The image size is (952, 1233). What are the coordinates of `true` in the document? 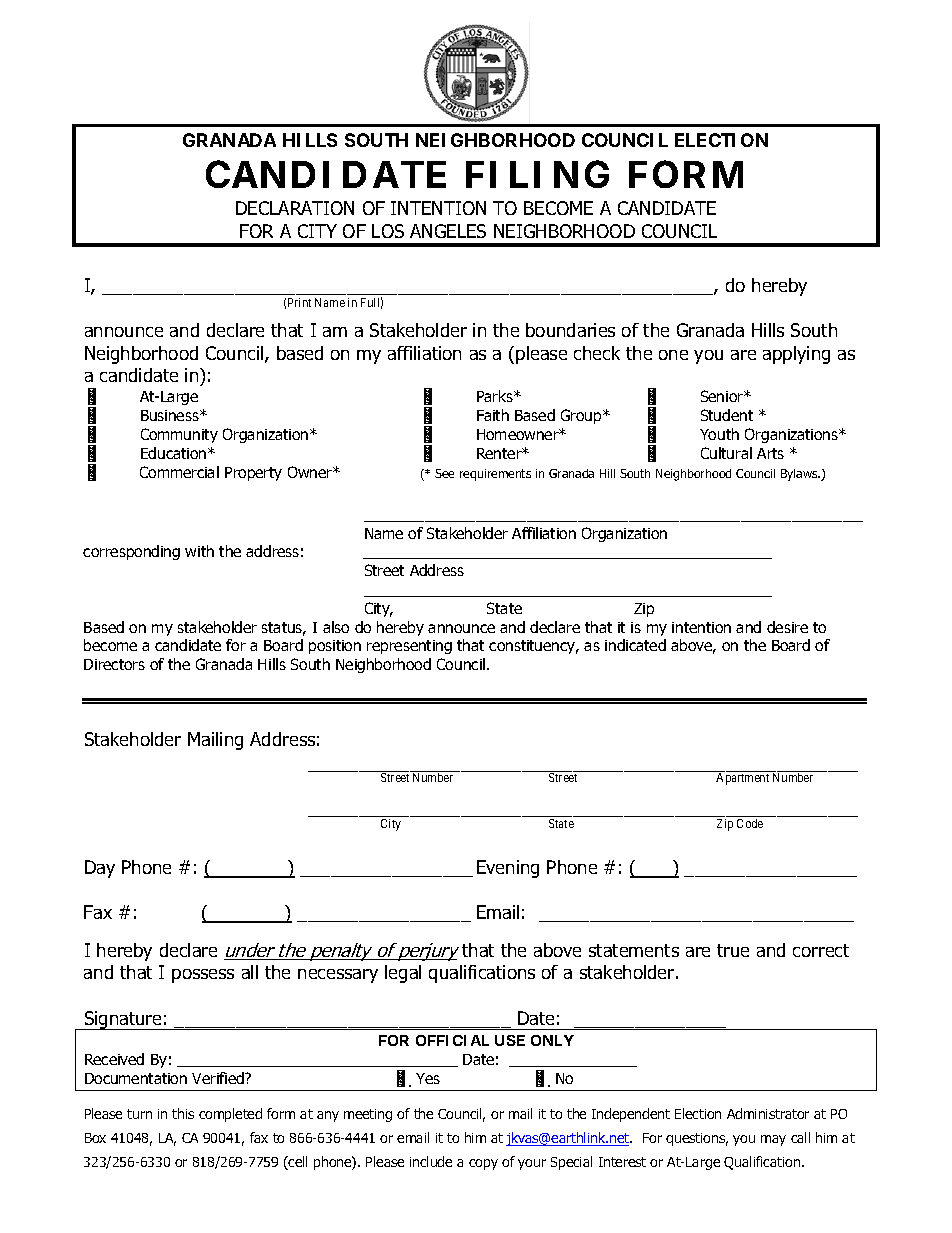 It's located at (733, 950).
